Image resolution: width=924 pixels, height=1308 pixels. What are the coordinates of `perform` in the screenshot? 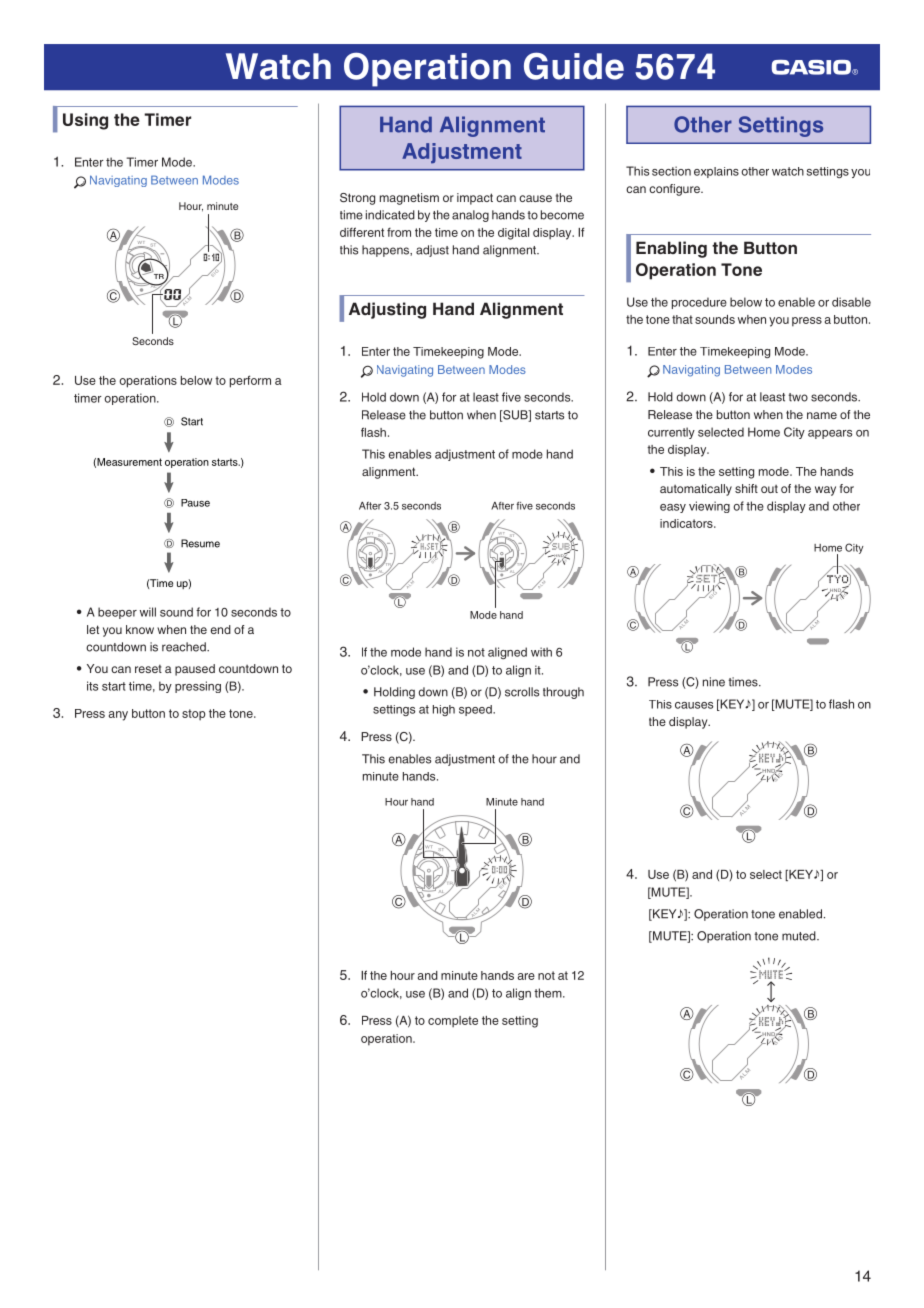 It's located at (250, 381).
